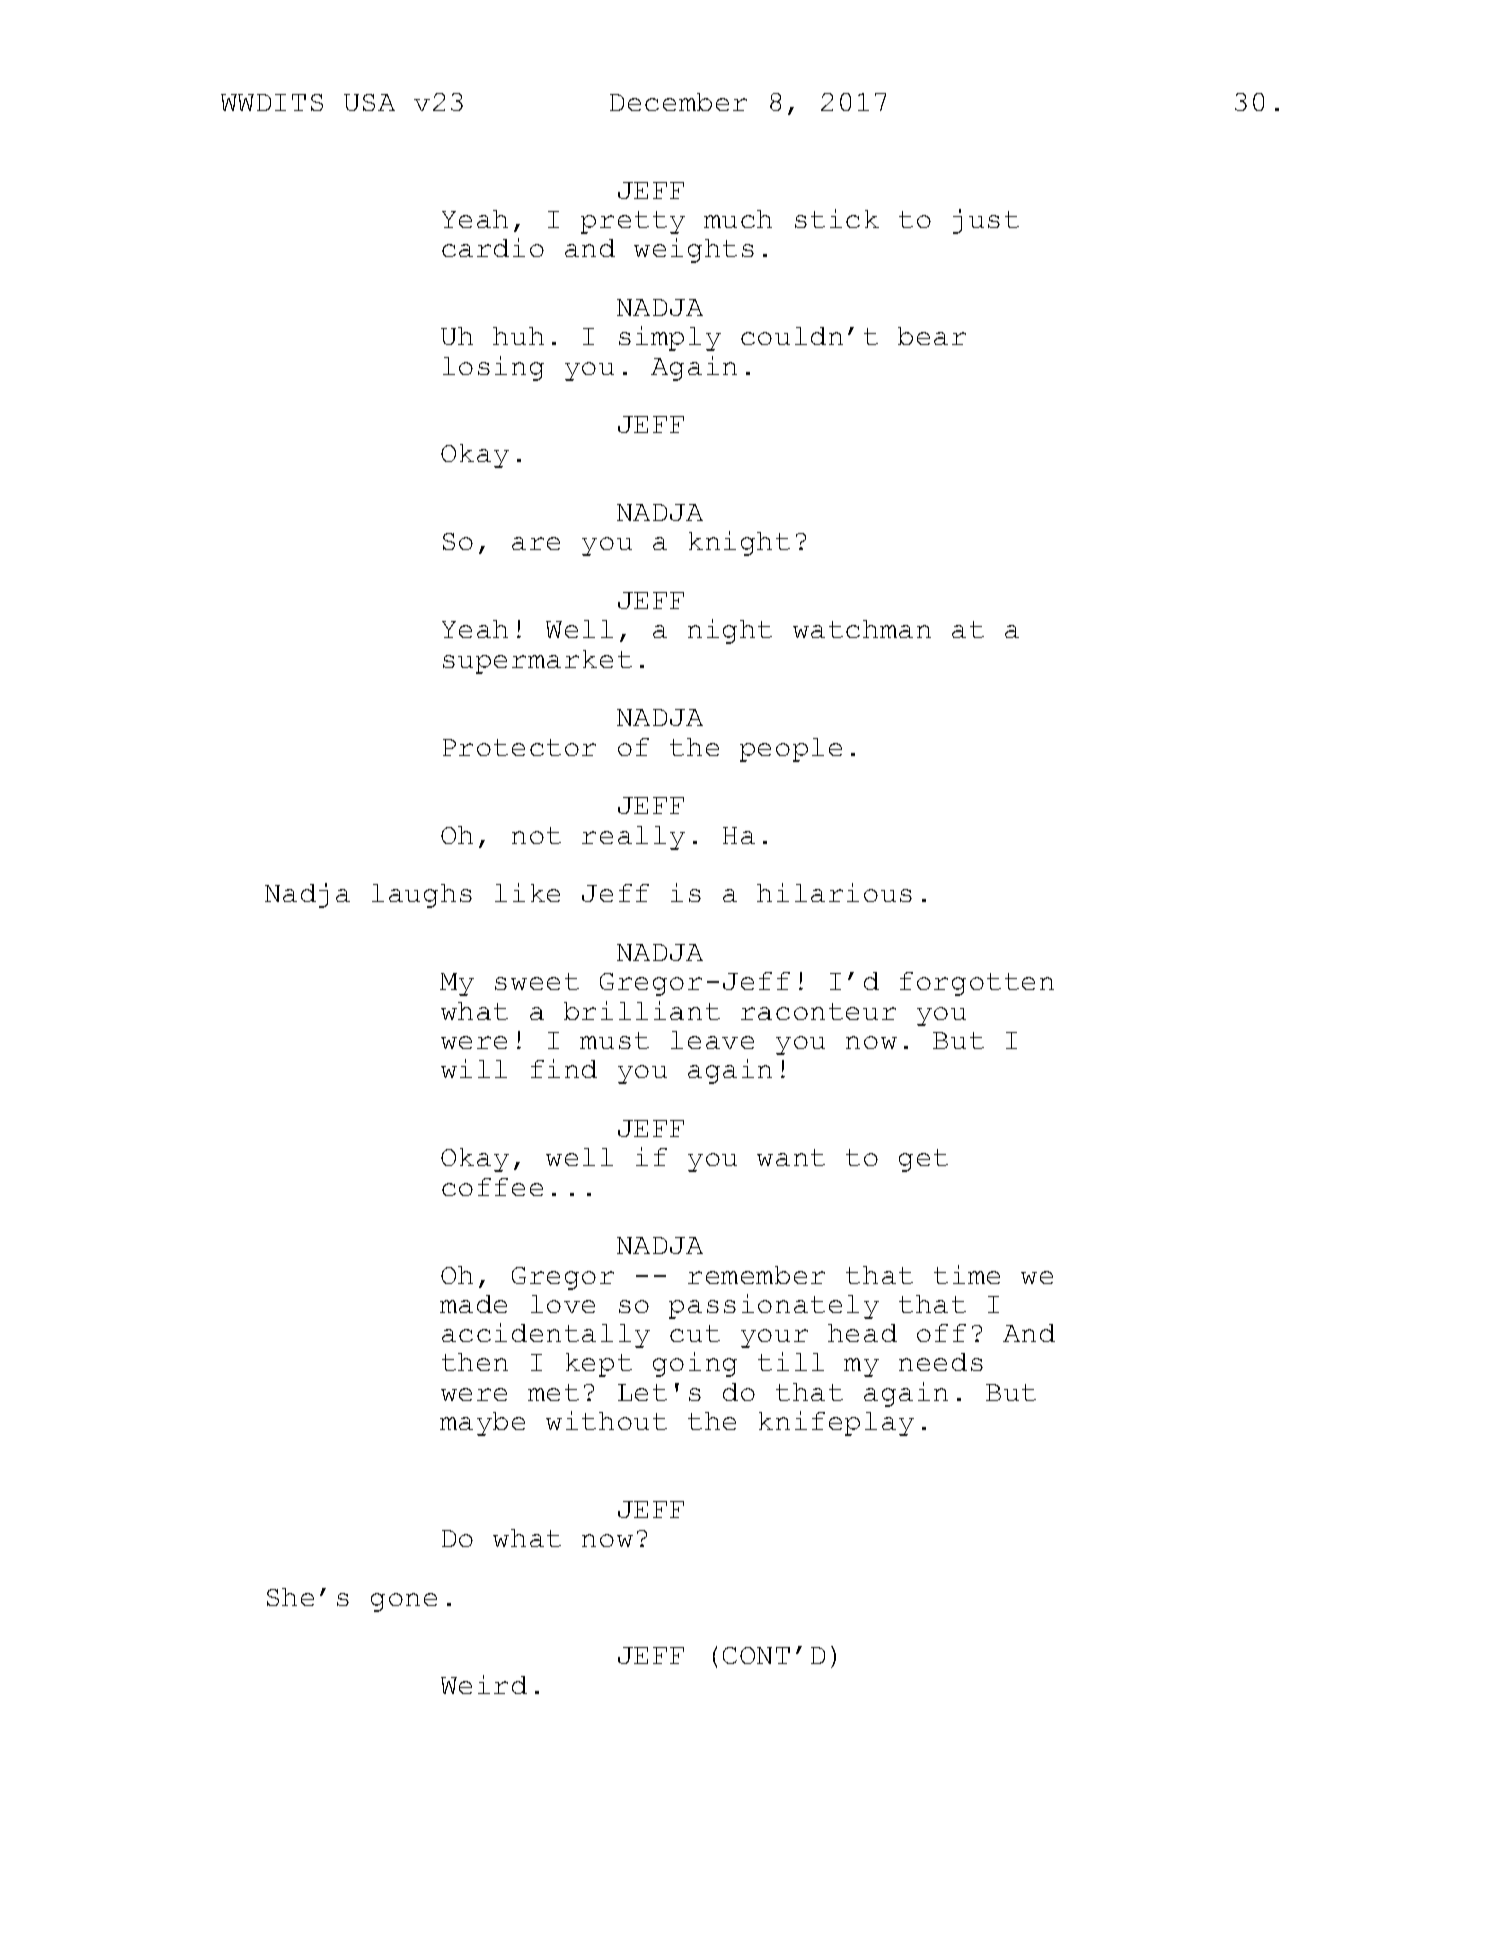 The height and width of the screenshot is (1935, 1496). I want to click on hilarious, so click(834, 892).
